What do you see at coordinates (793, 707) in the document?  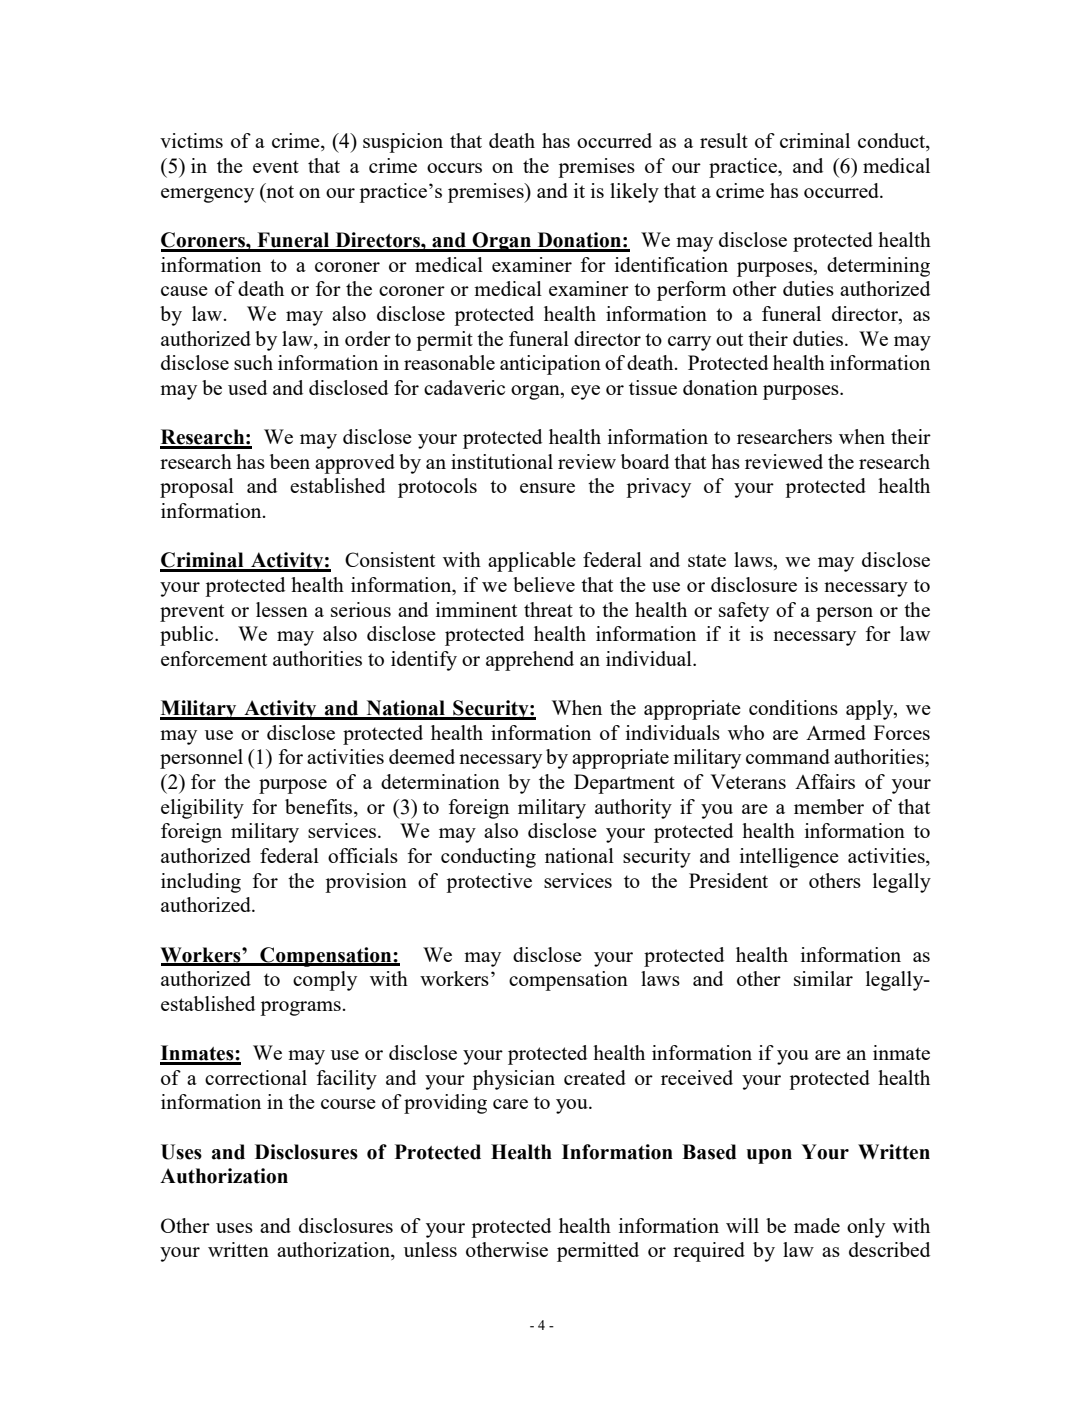 I see `conditions` at bounding box center [793, 707].
